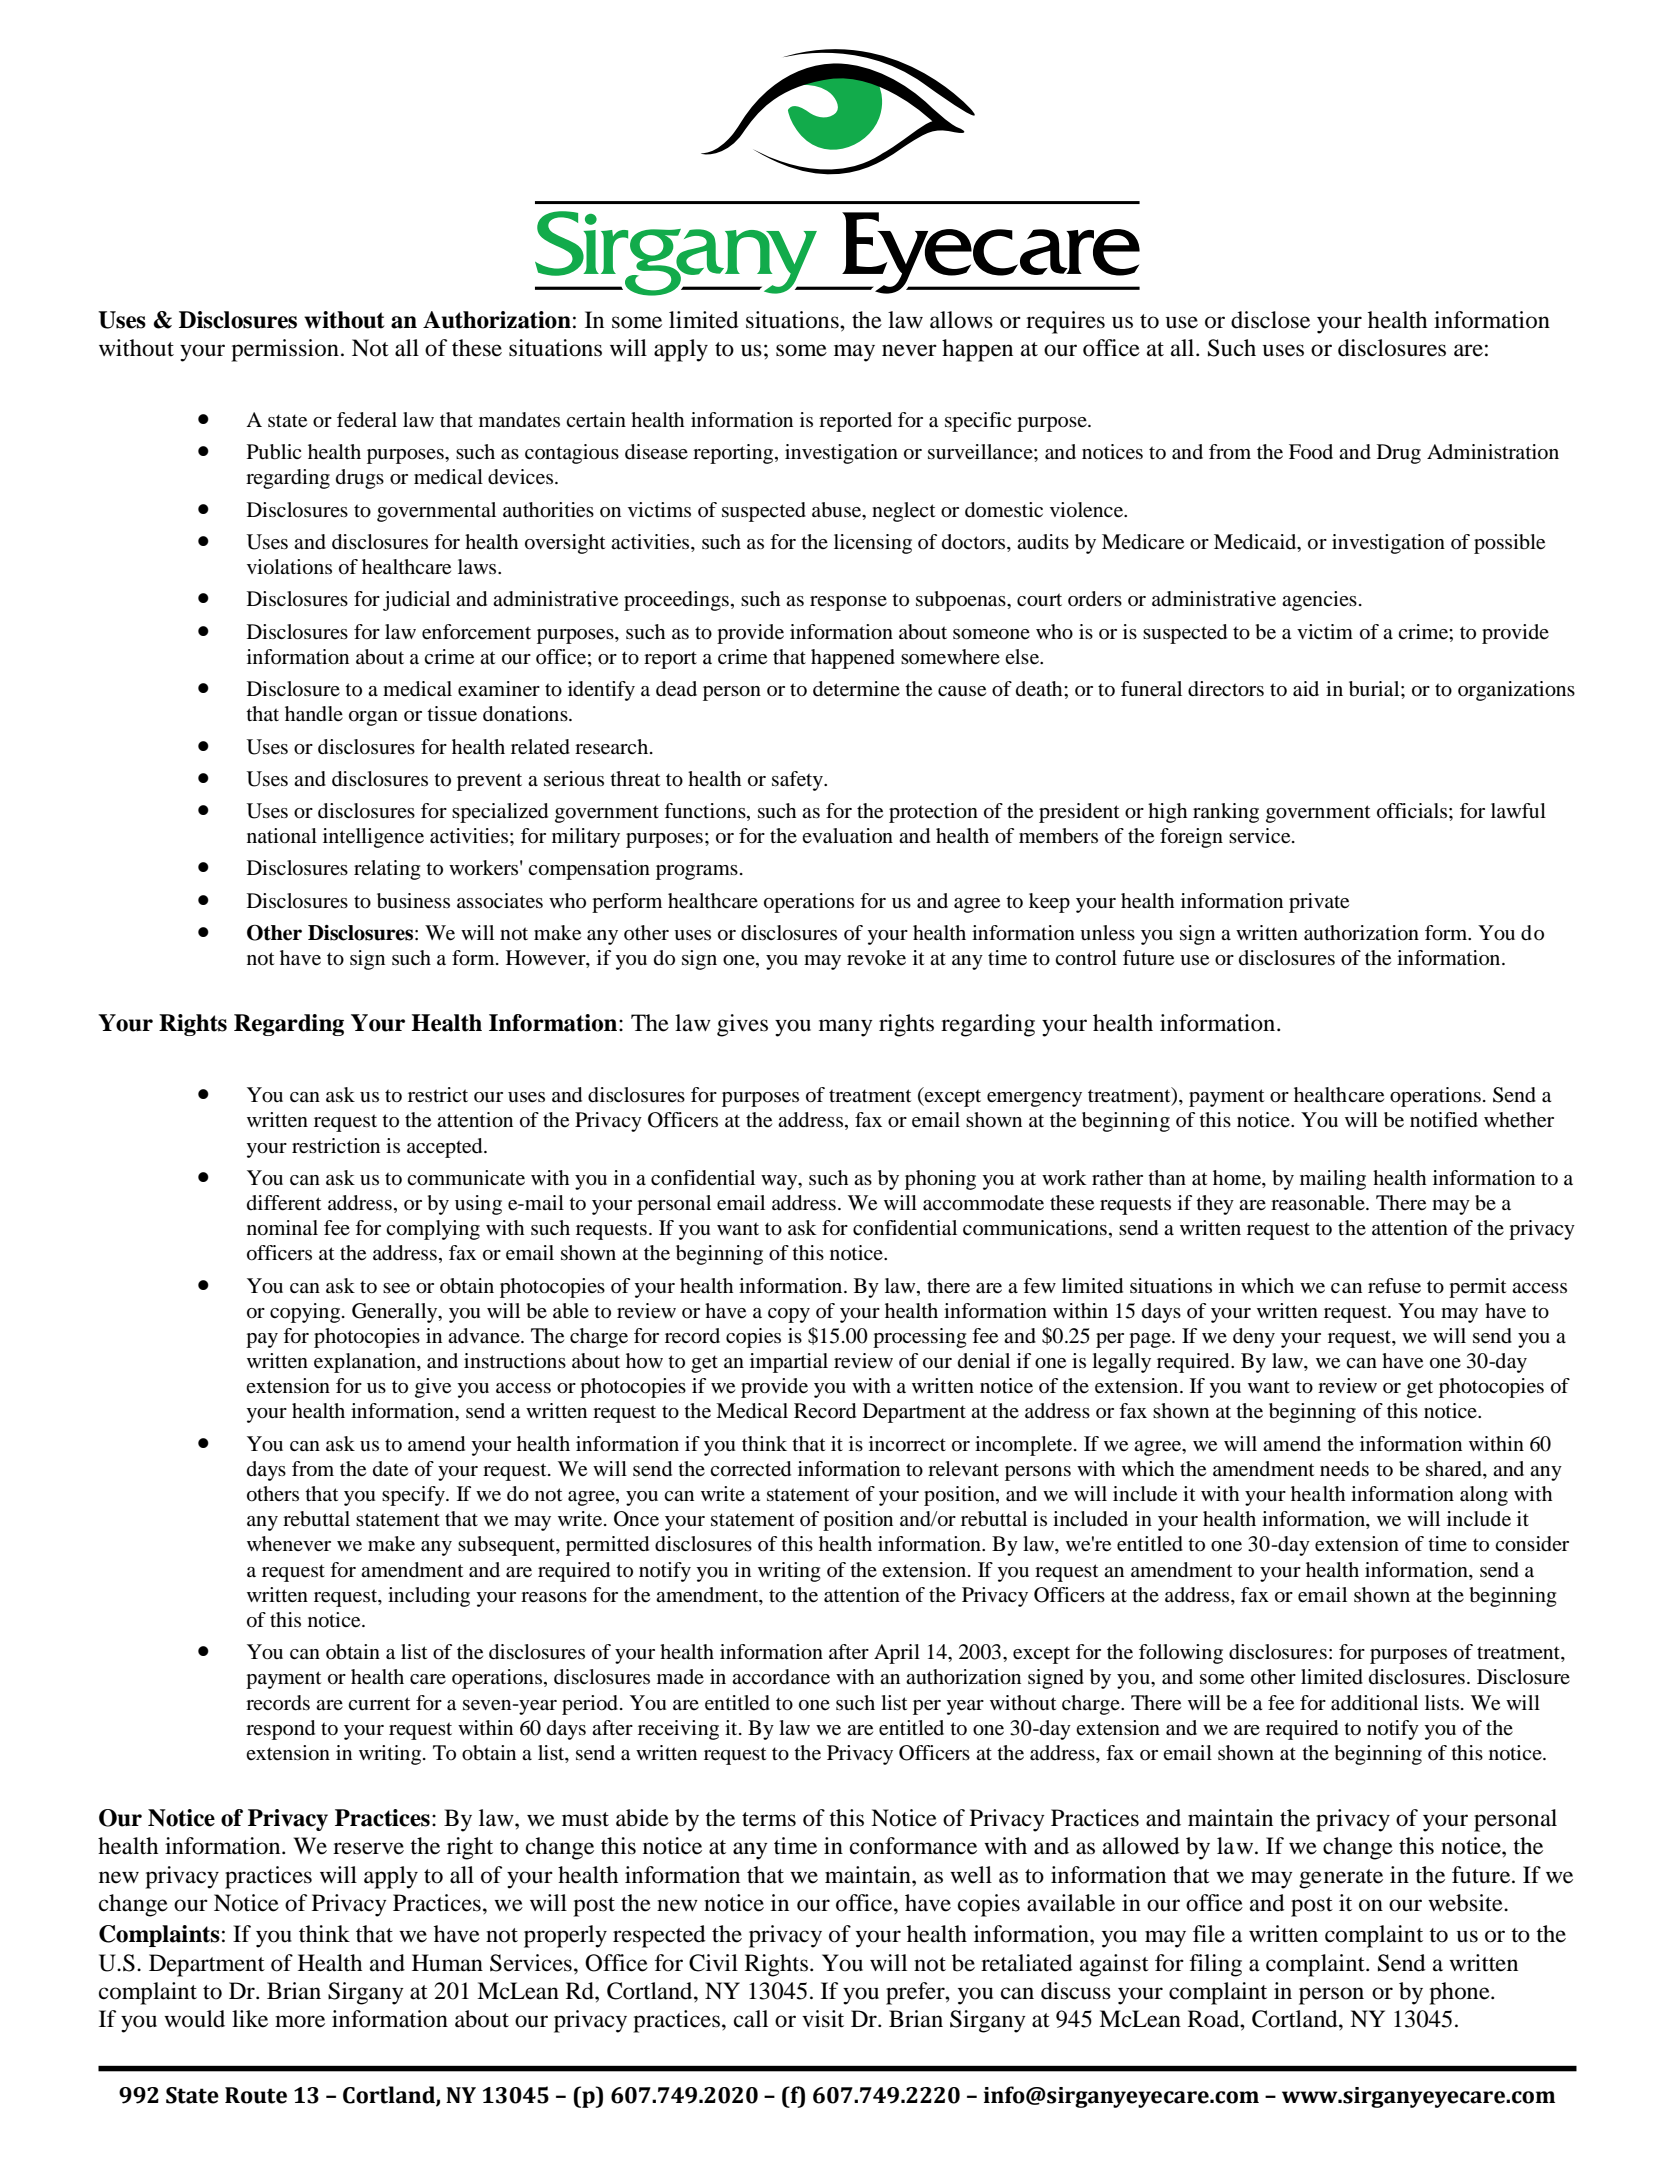  What do you see at coordinates (961, 320) in the image?
I see `allows` at bounding box center [961, 320].
